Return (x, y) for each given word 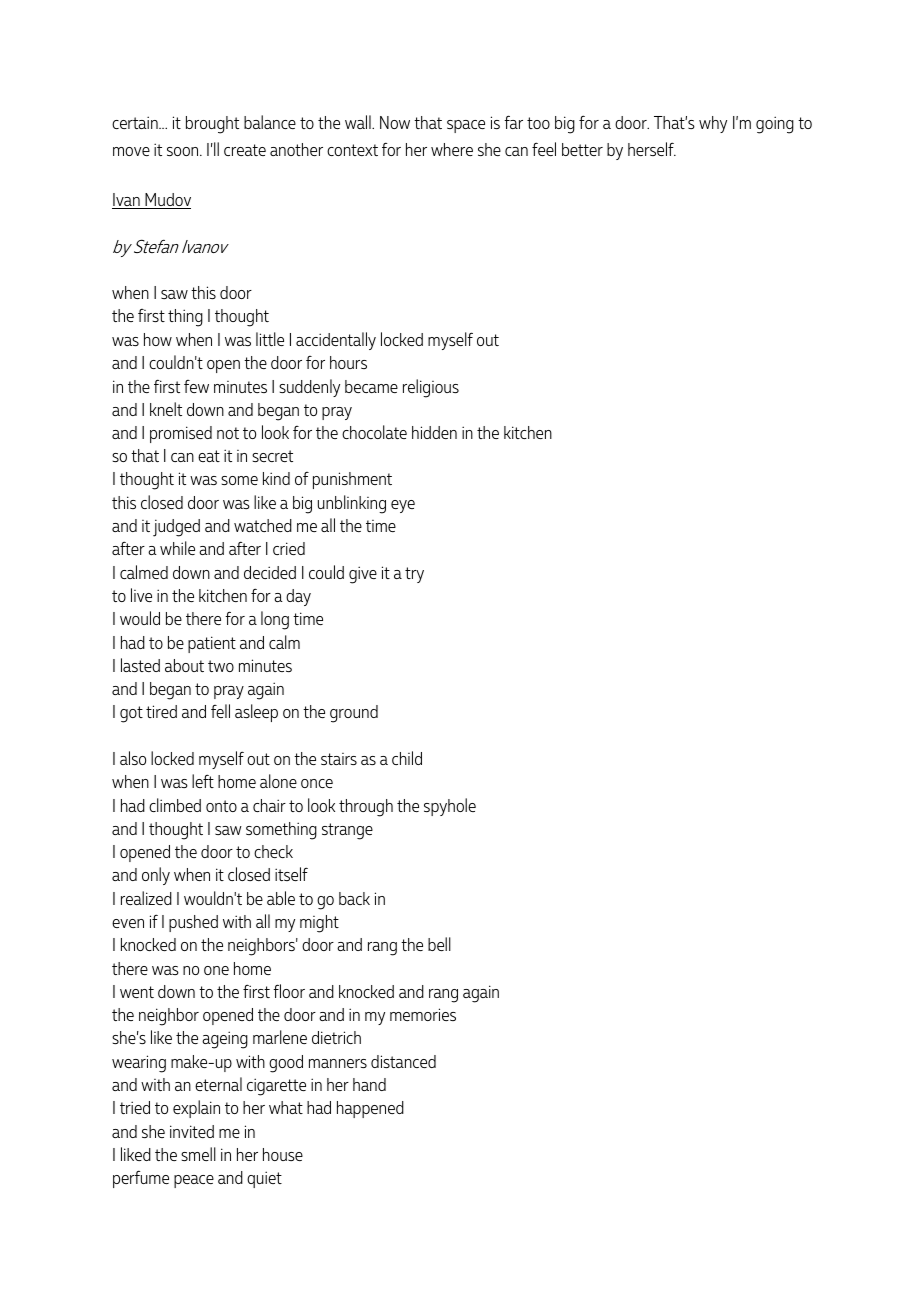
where (452, 149)
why (713, 124)
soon (184, 151)
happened (370, 1109)
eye (403, 506)
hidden (434, 432)
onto (221, 806)
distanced (403, 1061)
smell (198, 1154)
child (407, 758)
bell (439, 944)
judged (176, 528)
